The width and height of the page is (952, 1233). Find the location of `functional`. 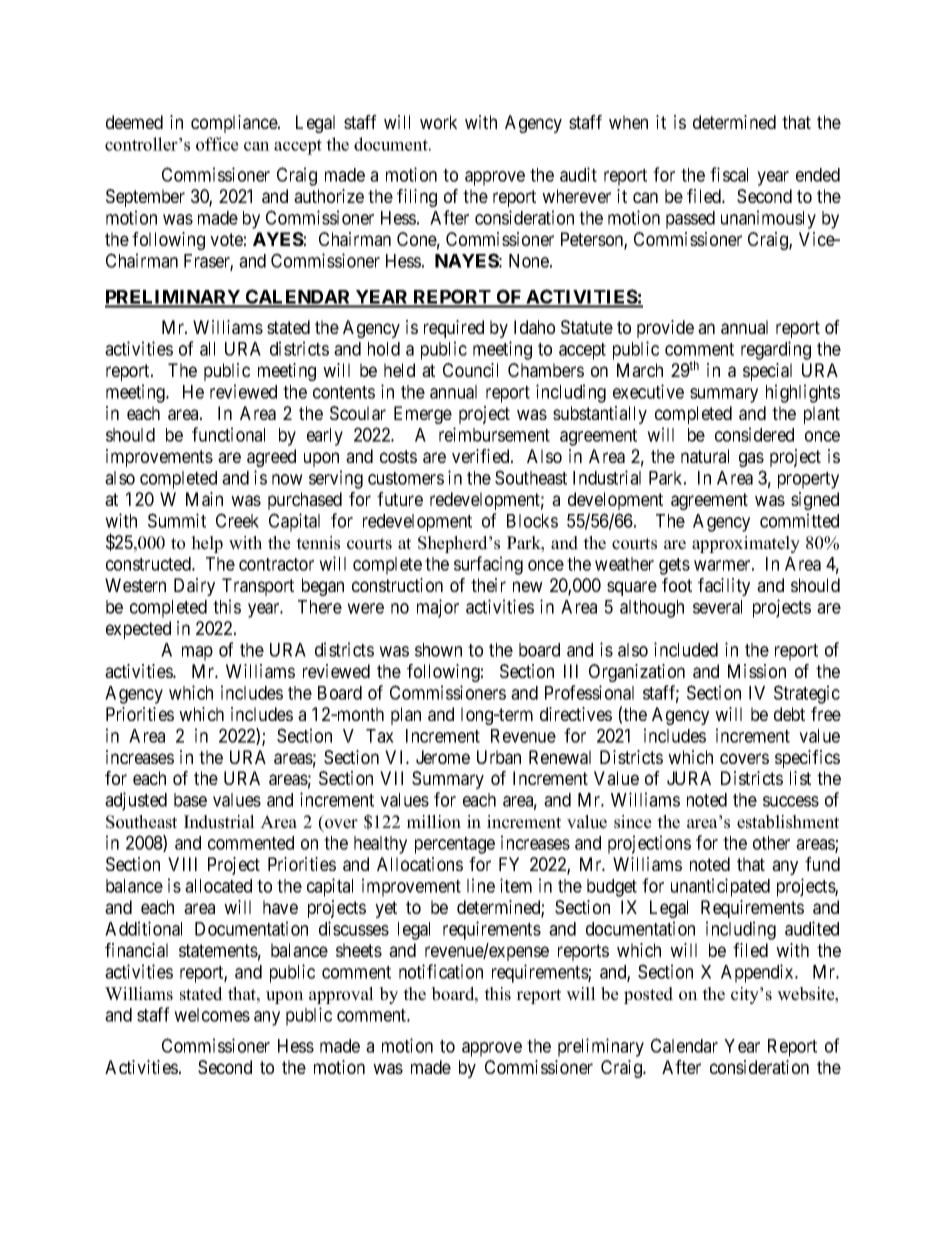

functional is located at coordinates (228, 434).
